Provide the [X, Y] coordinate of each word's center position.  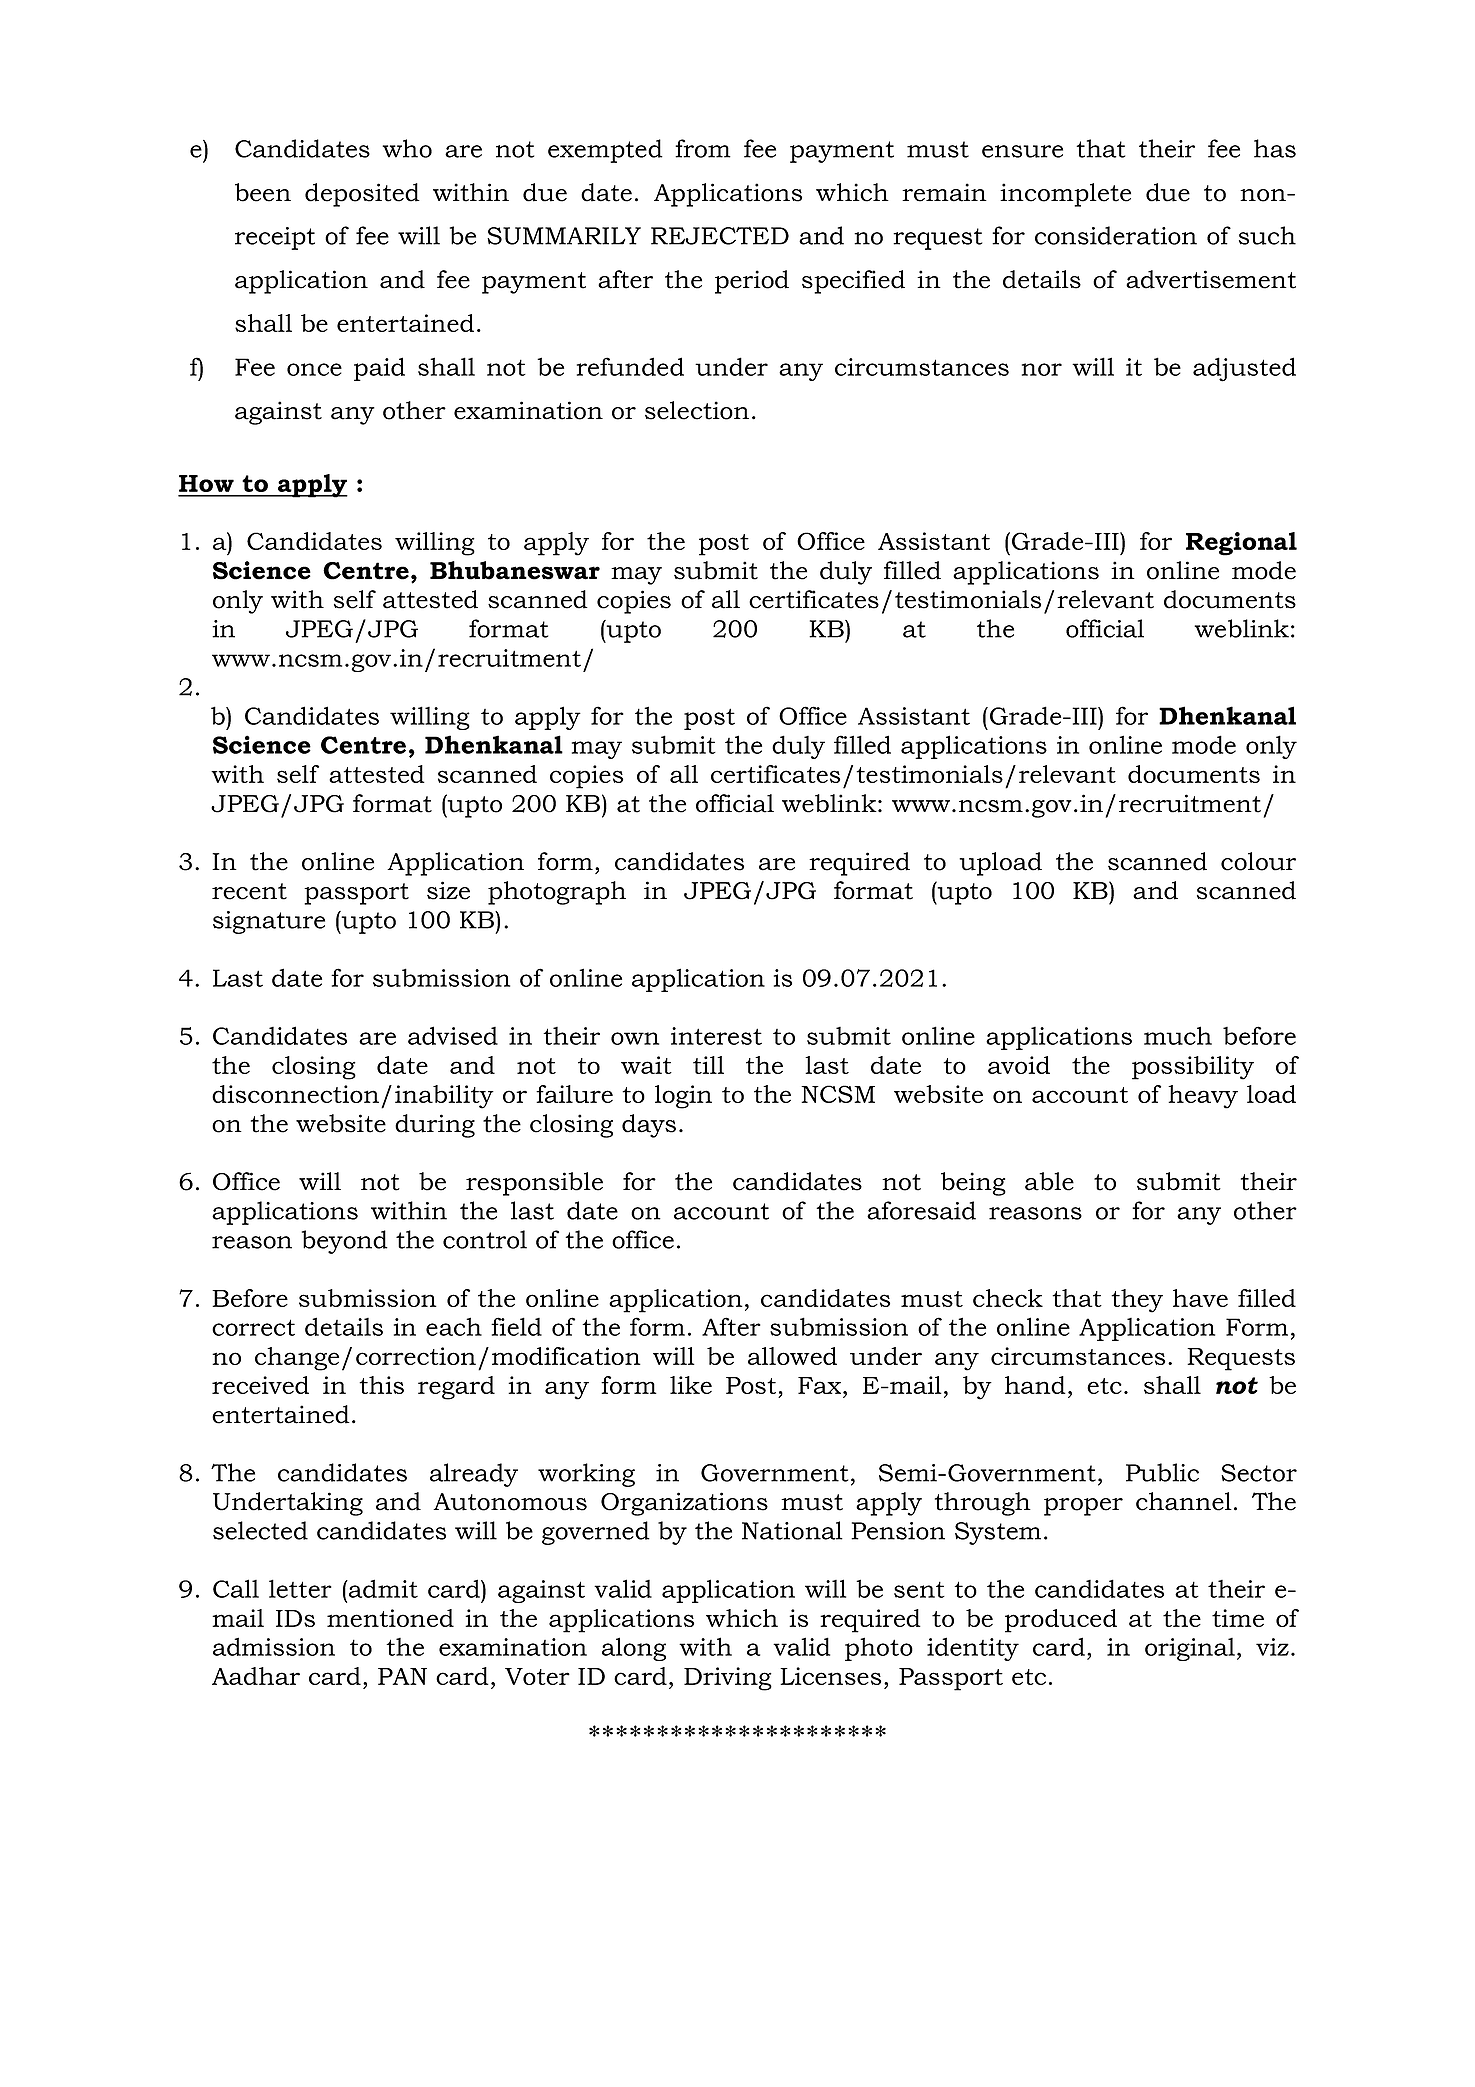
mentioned [390, 1618]
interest [716, 1036]
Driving [728, 1679]
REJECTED [720, 236]
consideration [1116, 235]
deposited [362, 195]
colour [1258, 861]
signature [269, 922]
